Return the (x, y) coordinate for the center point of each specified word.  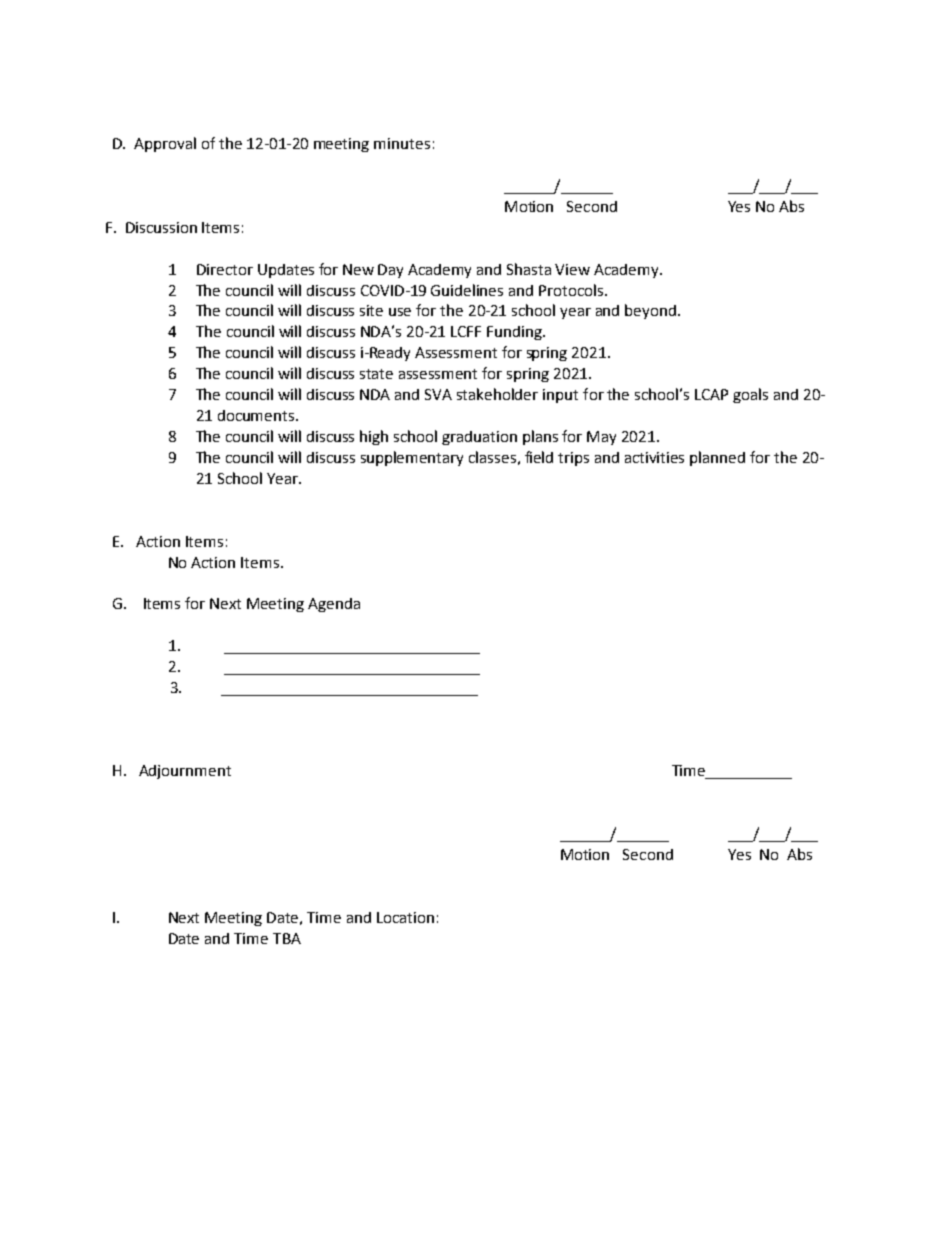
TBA (287, 938)
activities (654, 457)
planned (717, 458)
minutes (402, 143)
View (572, 269)
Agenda (334, 605)
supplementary (412, 458)
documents (257, 415)
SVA (438, 394)
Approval (165, 144)
